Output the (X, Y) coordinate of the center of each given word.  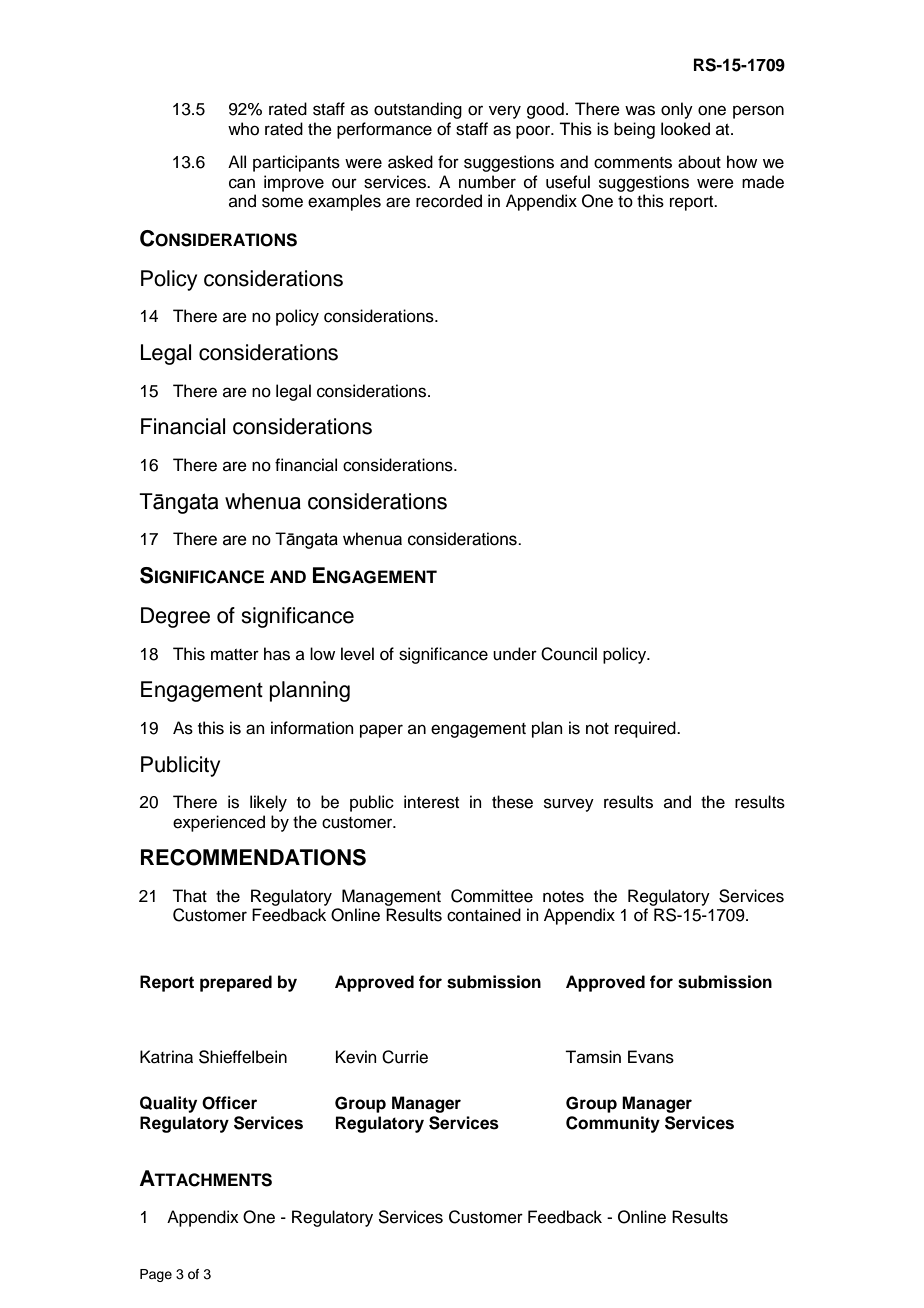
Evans (651, 1057)
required (646, 729)
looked (685, 129)
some (282, 202)
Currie (405, 1057)
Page (156, 1275)
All (237, 161)
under (515, 654)
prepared (236, 983)
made (763, 182)
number (487, 182)
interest (431, 802)
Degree (175, 617)
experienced (219, 823)
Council (569, 654)
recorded (449, 201)
